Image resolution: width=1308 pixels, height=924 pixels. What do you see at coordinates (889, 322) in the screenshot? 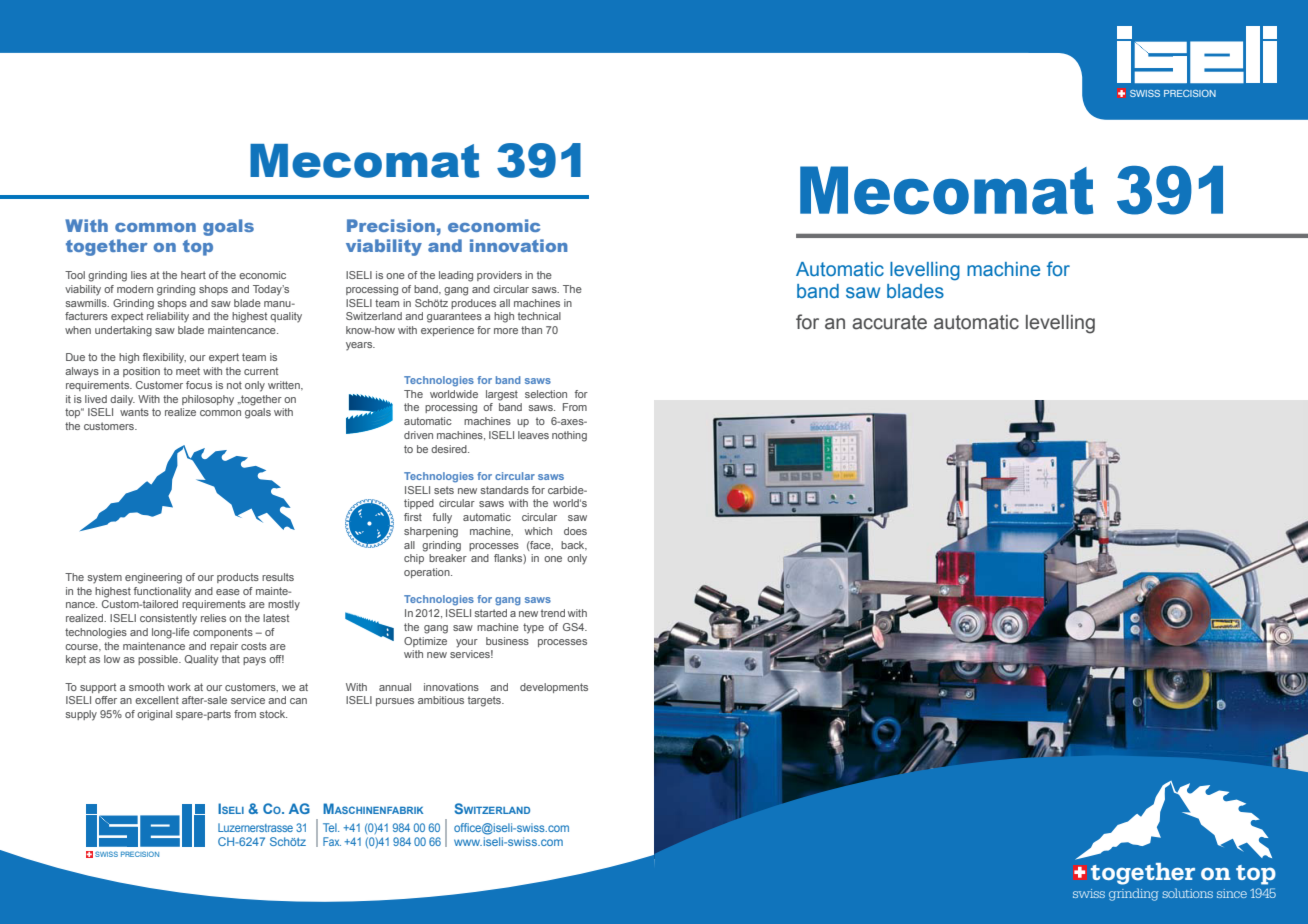
I see `accurate` at bounding box center [889, 322].
